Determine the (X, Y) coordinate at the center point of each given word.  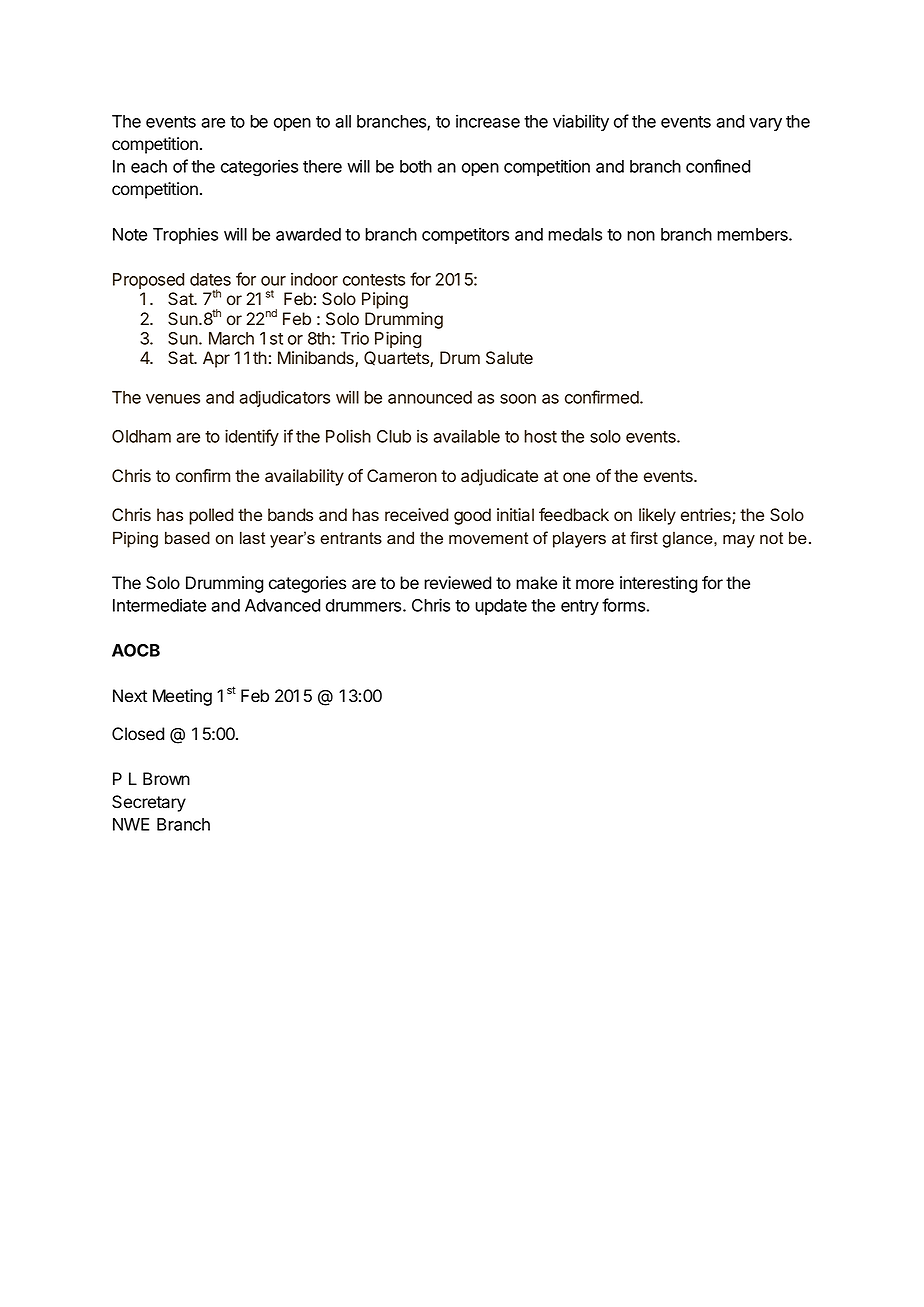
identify (252, 437)
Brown (166, 779)
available (466, 436)
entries (707, 516)
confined (718, 166)
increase (488, 121)
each (149, 166)
